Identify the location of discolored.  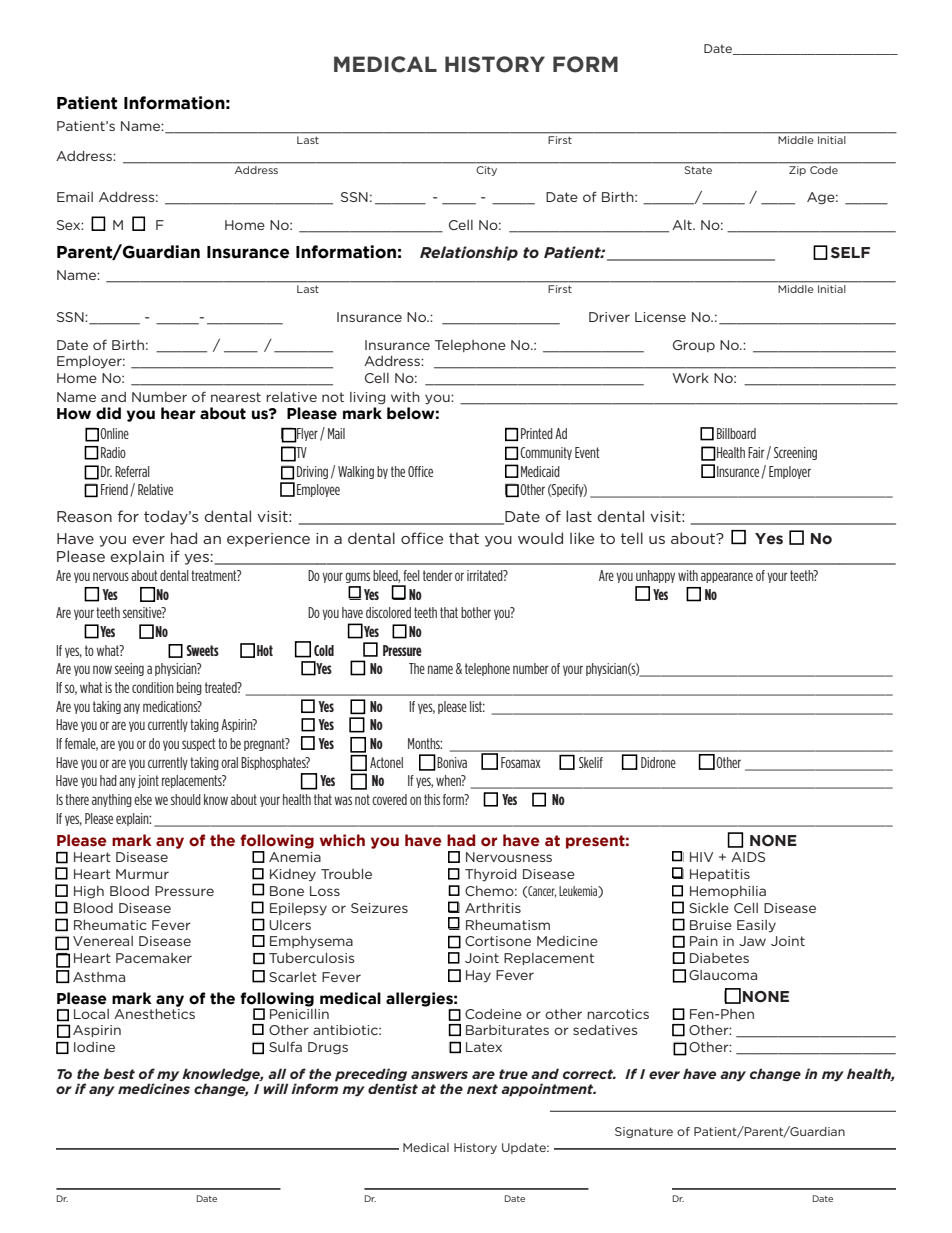
(388, 612).
